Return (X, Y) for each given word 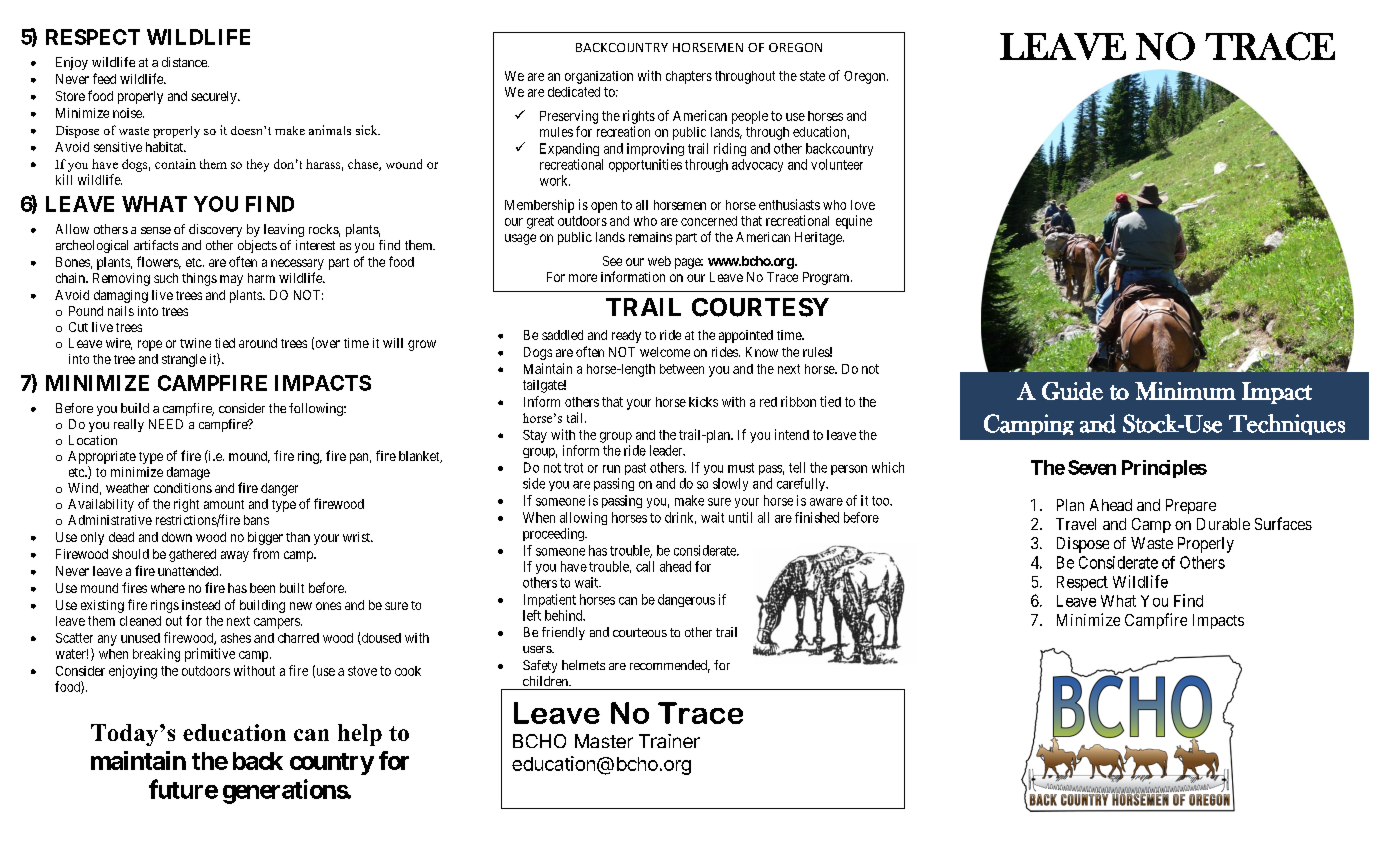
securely (215, 97)
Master (604, 741)
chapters (689, 77)
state (812, 76)
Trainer (669, 741)
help (360, 735)
